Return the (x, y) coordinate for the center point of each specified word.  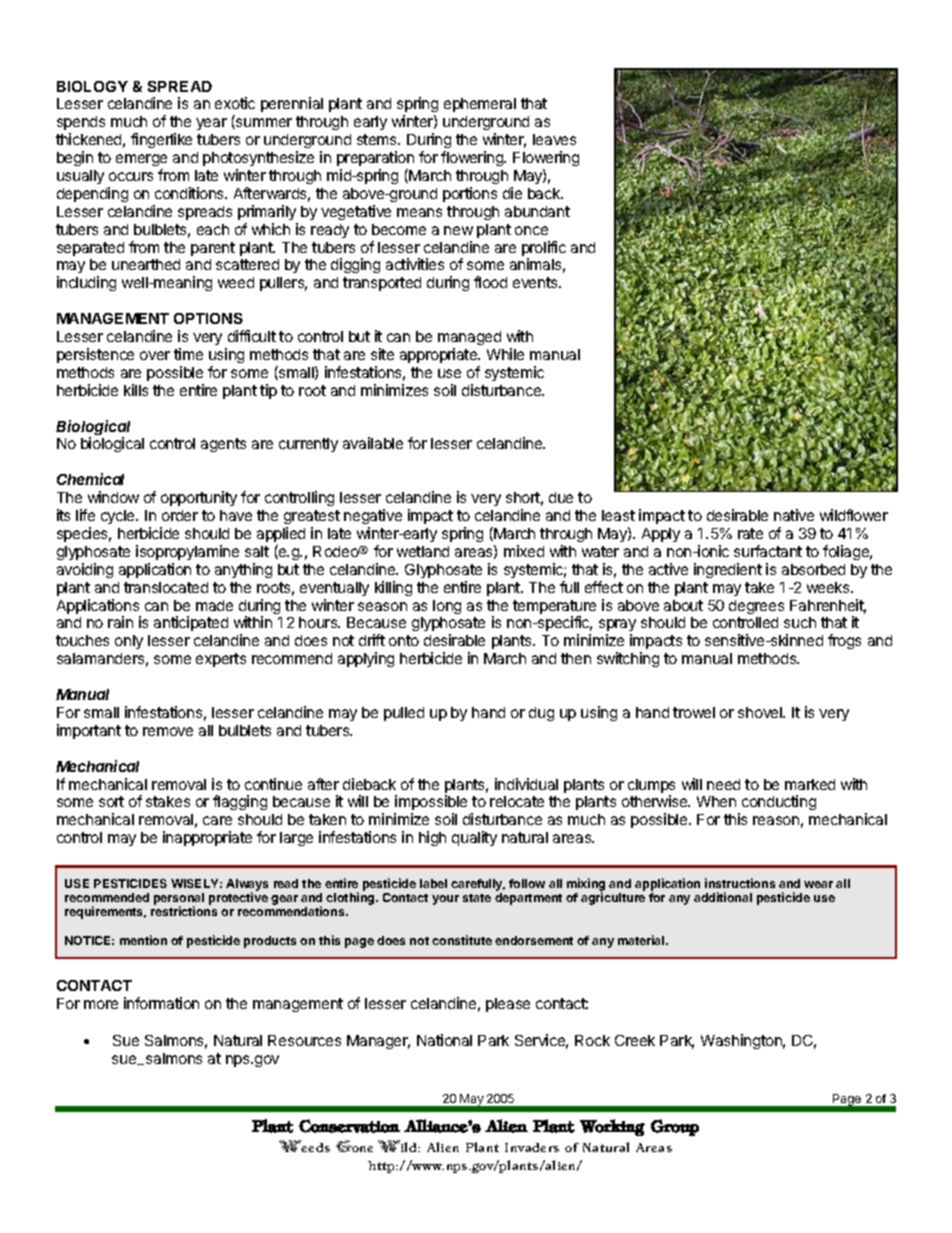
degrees (756, 607)
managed (469, 338)
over (155, 355)
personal (179, 900)
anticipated (191, 623)
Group (675, 1127)
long (447, 607)
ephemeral (480, 105)
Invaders (532, 1147)
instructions (740, 883)
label (433, 883)
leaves (554, 139)
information (161, 1003)
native (794, 515)
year (211, 124)
